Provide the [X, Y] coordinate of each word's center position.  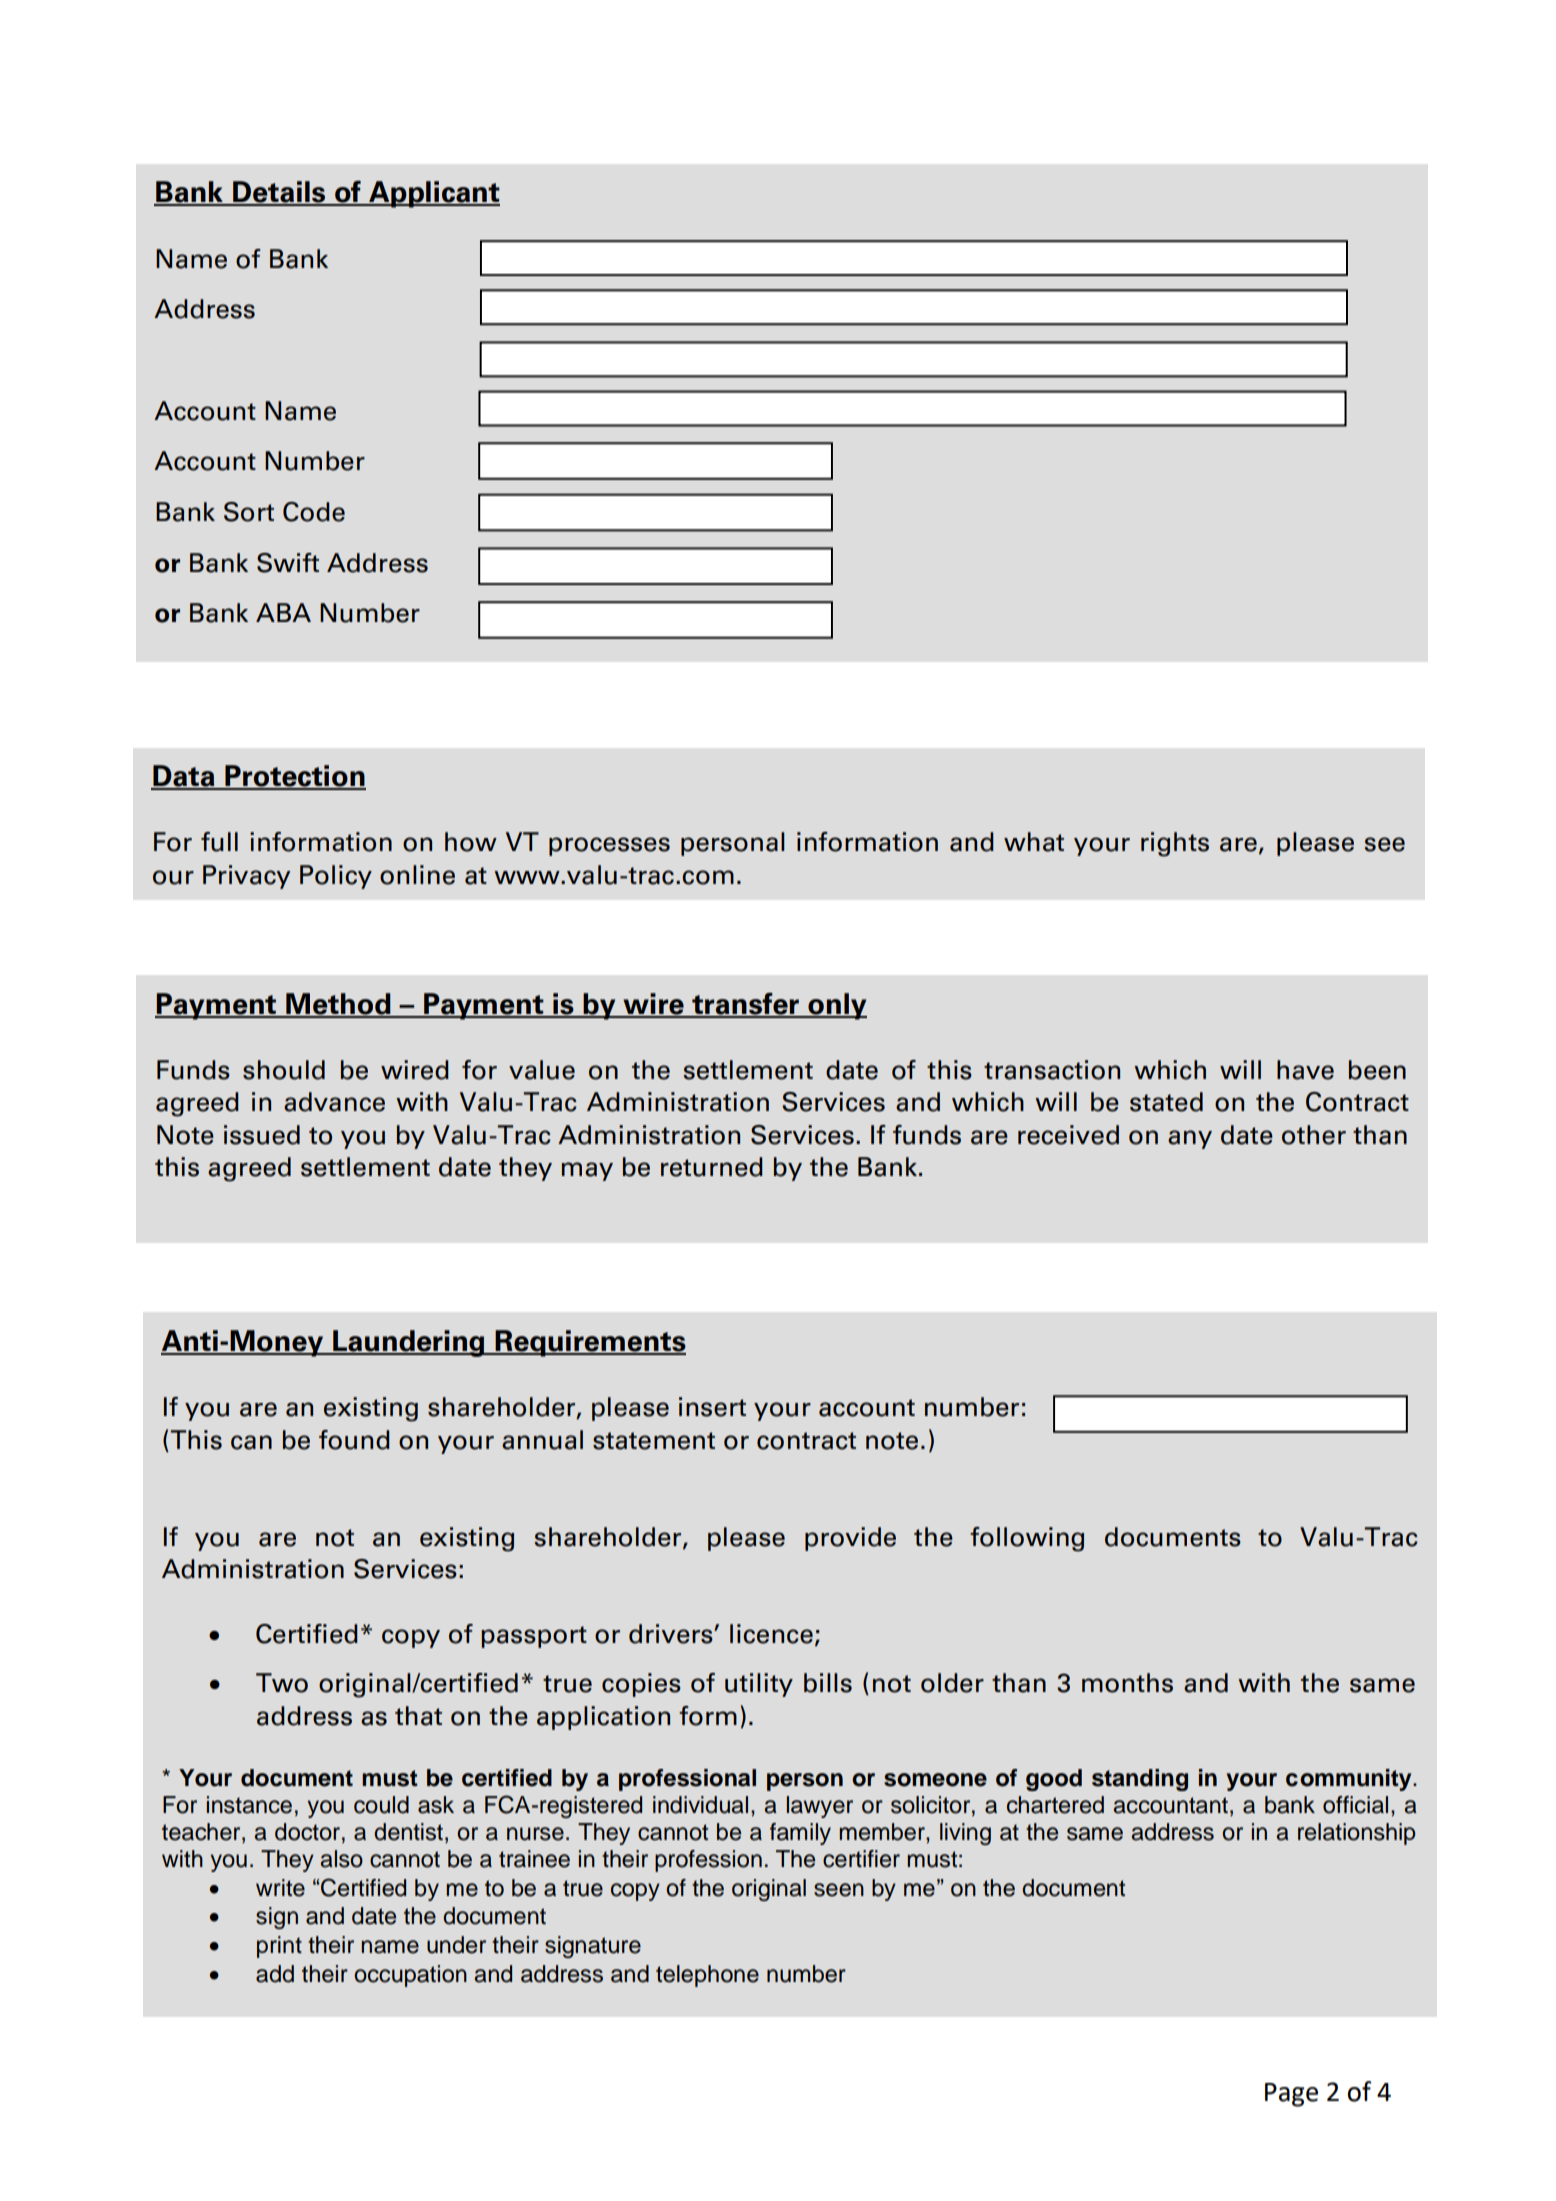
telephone [707, 1976]
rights [1175, 844]
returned [712, 1167]
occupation [410, 1976]
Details [279, 193]
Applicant [433, 194]
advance [334, 1102]
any [1190, 1139]
